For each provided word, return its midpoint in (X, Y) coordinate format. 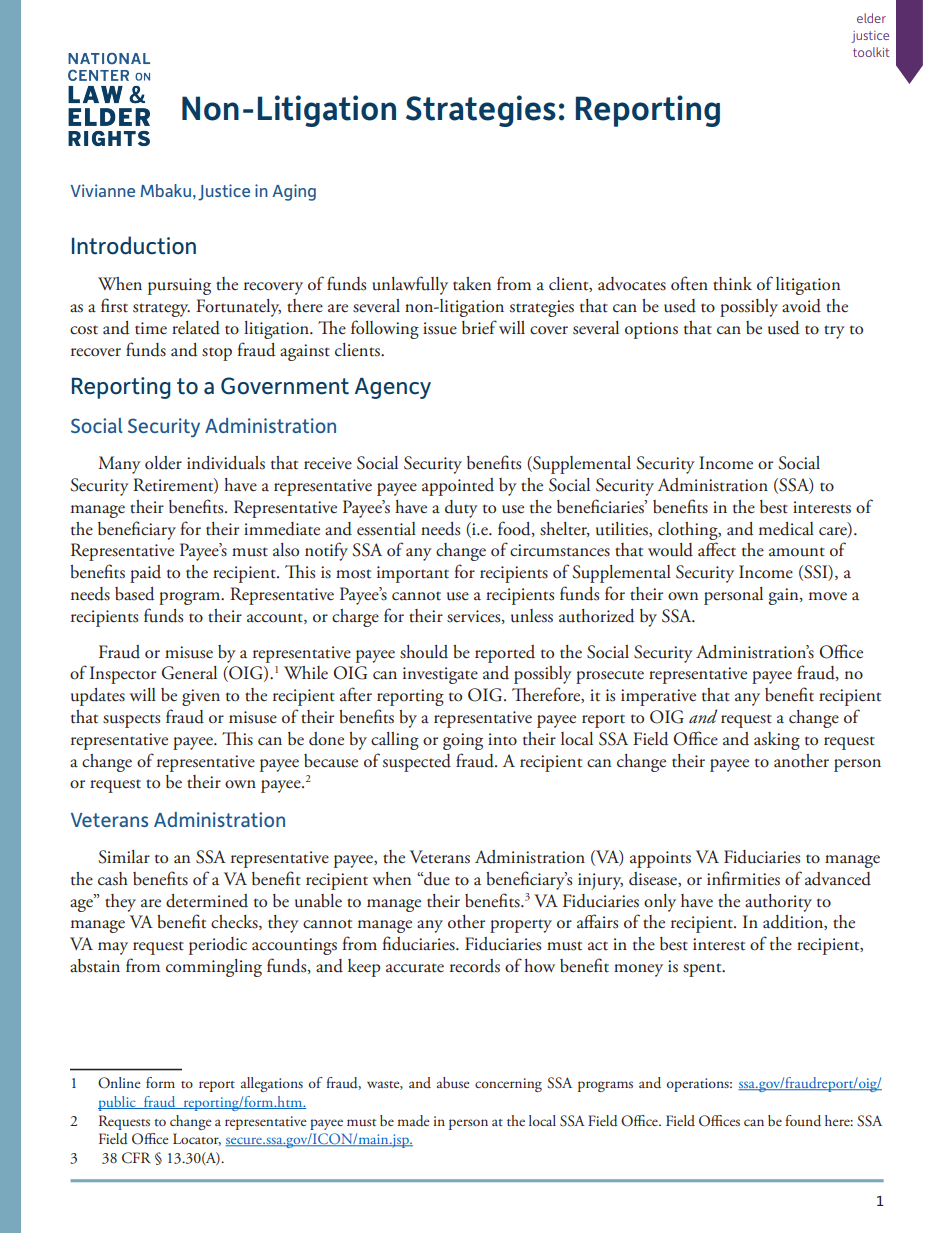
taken (472, 284)
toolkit (871, 52)
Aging (294, 192)
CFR (136, 1158)
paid (145, 574)
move (828, 596)
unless (532, 616)
